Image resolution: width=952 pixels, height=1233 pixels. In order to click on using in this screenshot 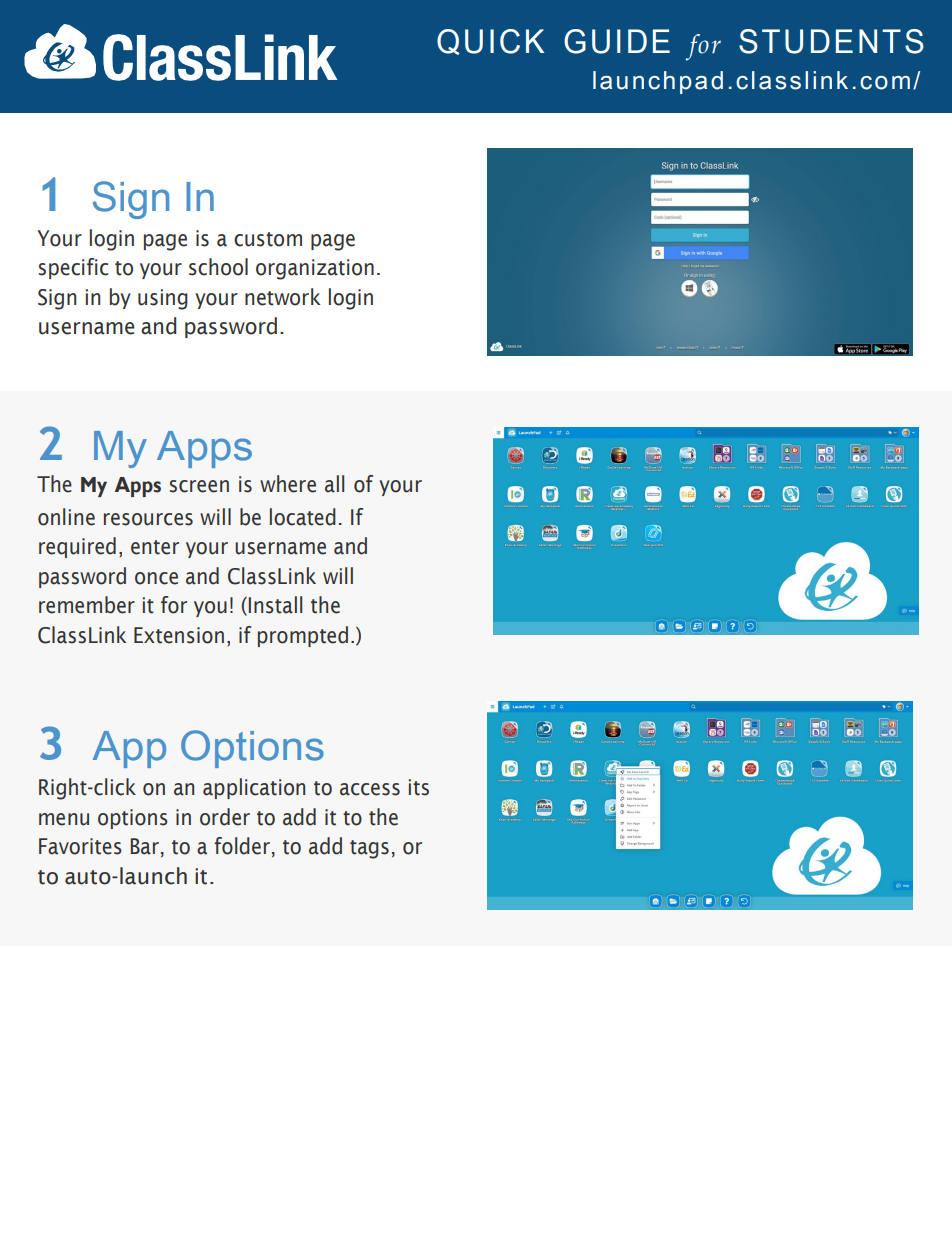, I will do `click(163, 299)`.
